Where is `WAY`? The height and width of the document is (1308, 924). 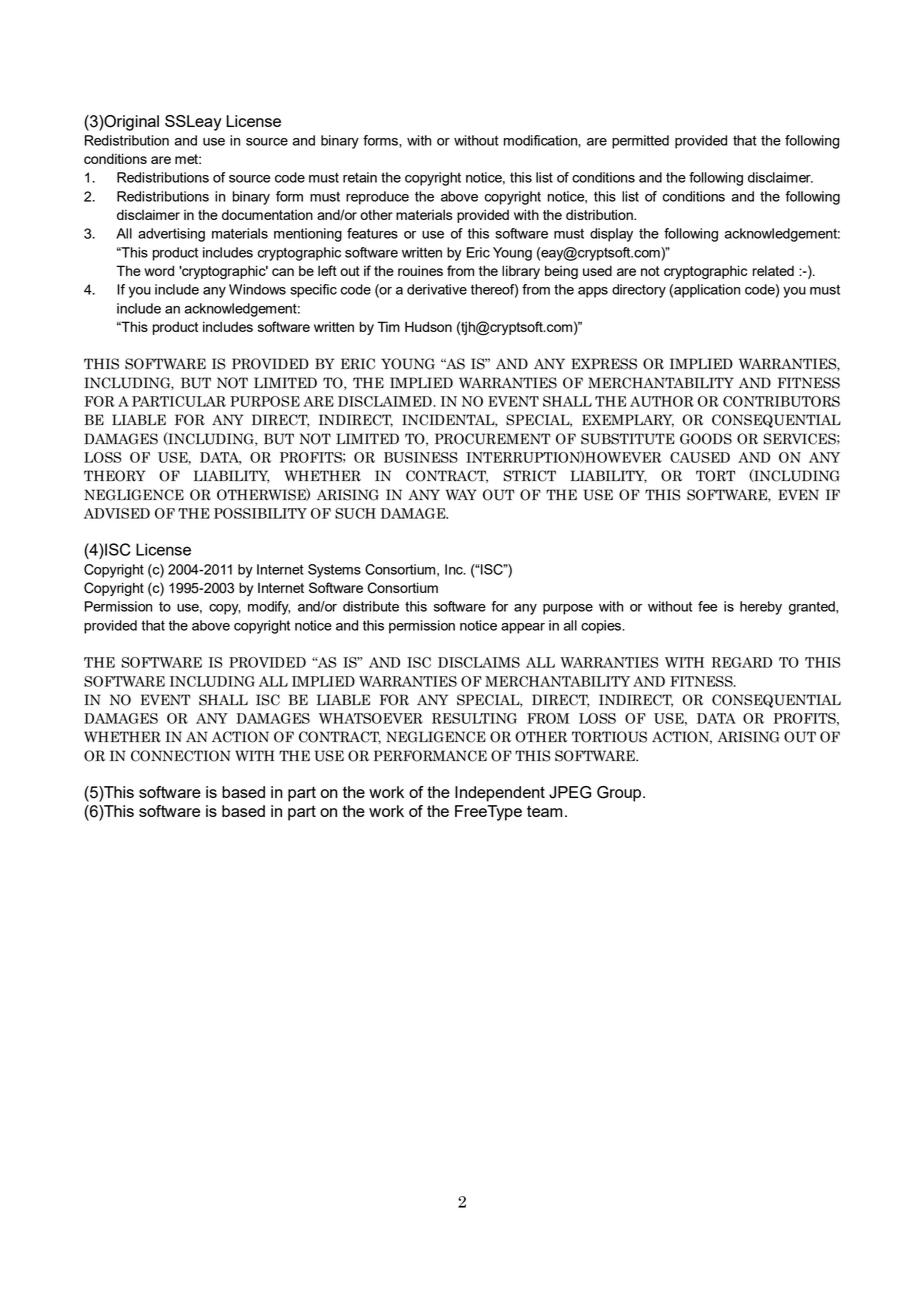 WAY is located at coordinates (461, 494).
